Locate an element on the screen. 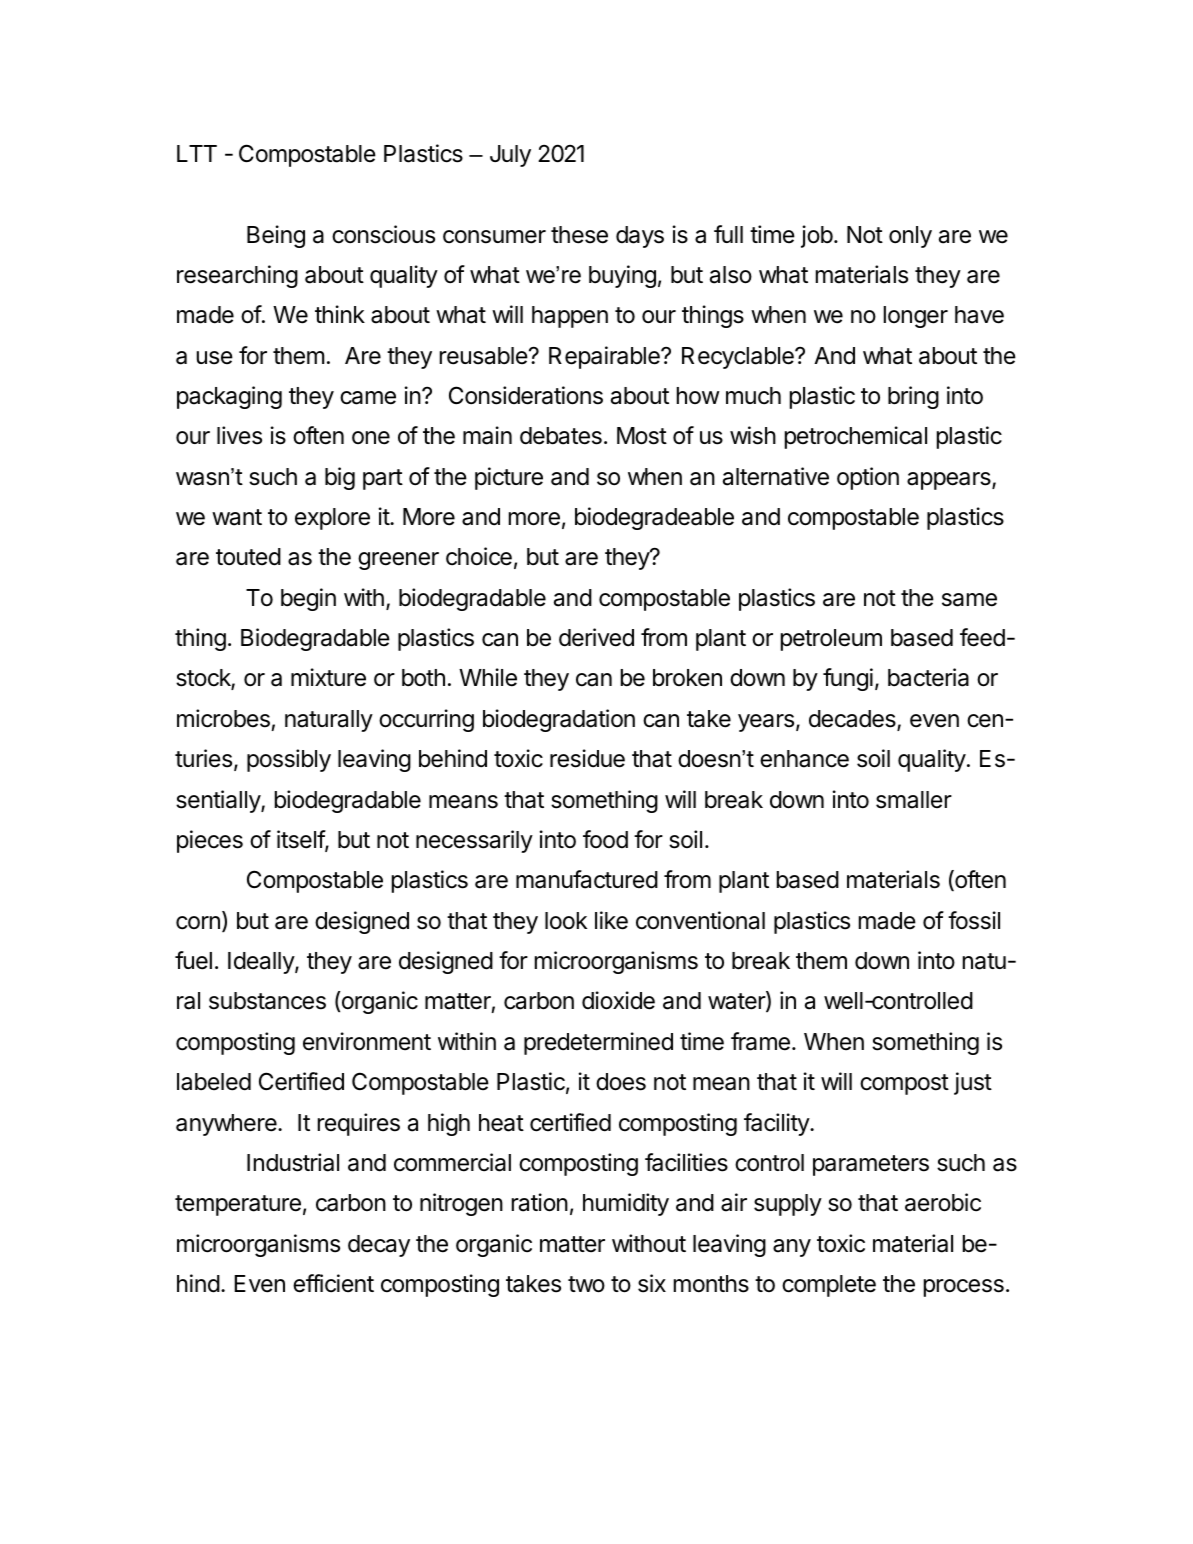 The width and height of the screenshot is (1193, 1544). petroleum is located at coordinates (831, 640).
